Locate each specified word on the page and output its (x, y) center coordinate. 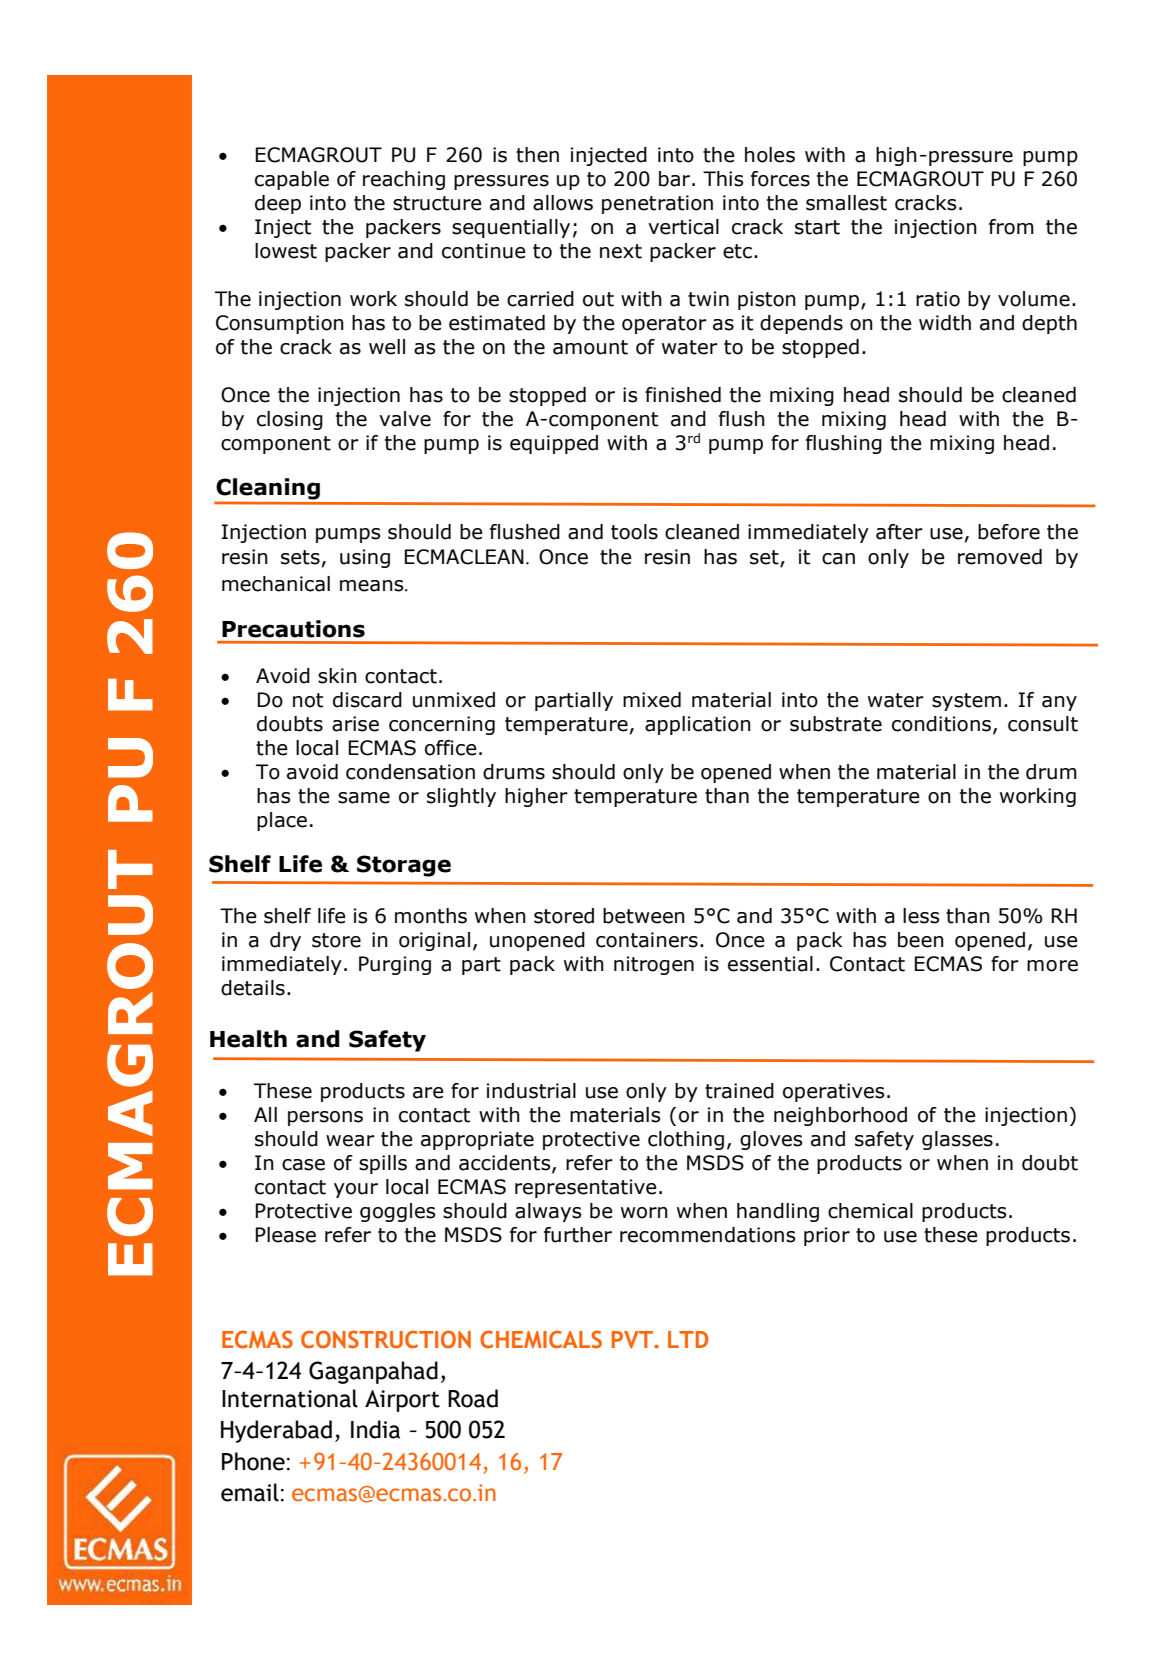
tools (634, 532)
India (375, 1429)
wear (350, 1141)
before (1009, 532)
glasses (957, 1140)
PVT (634, 1340)
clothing (686, 1140)
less (921, 916)
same (364, 798)
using (365, 558)
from (1011, 227)
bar (676, 179)
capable (292, 180)
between (644, 916)
